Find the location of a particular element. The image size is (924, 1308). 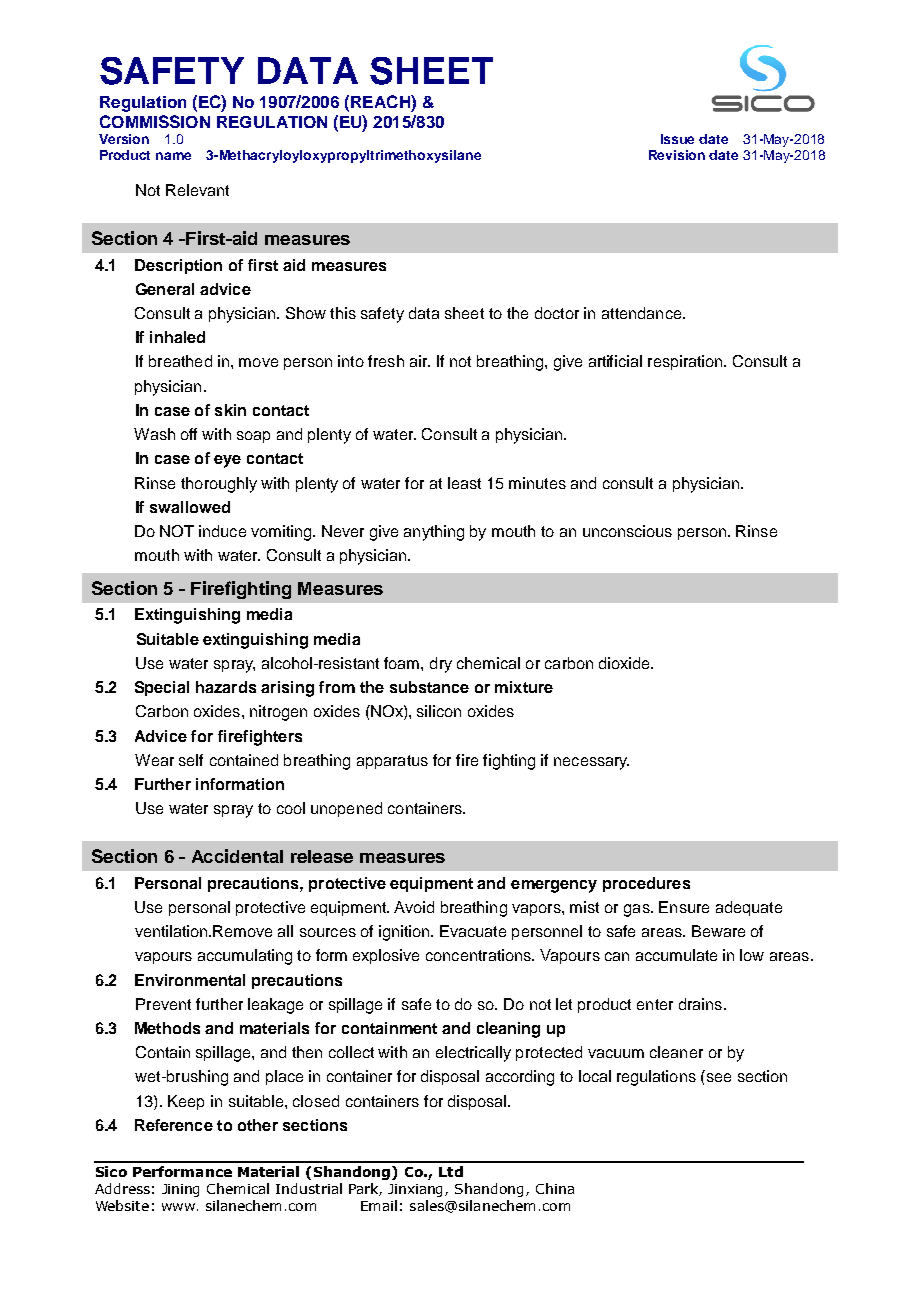

Ltd is located at coordinates (451, 1171).
